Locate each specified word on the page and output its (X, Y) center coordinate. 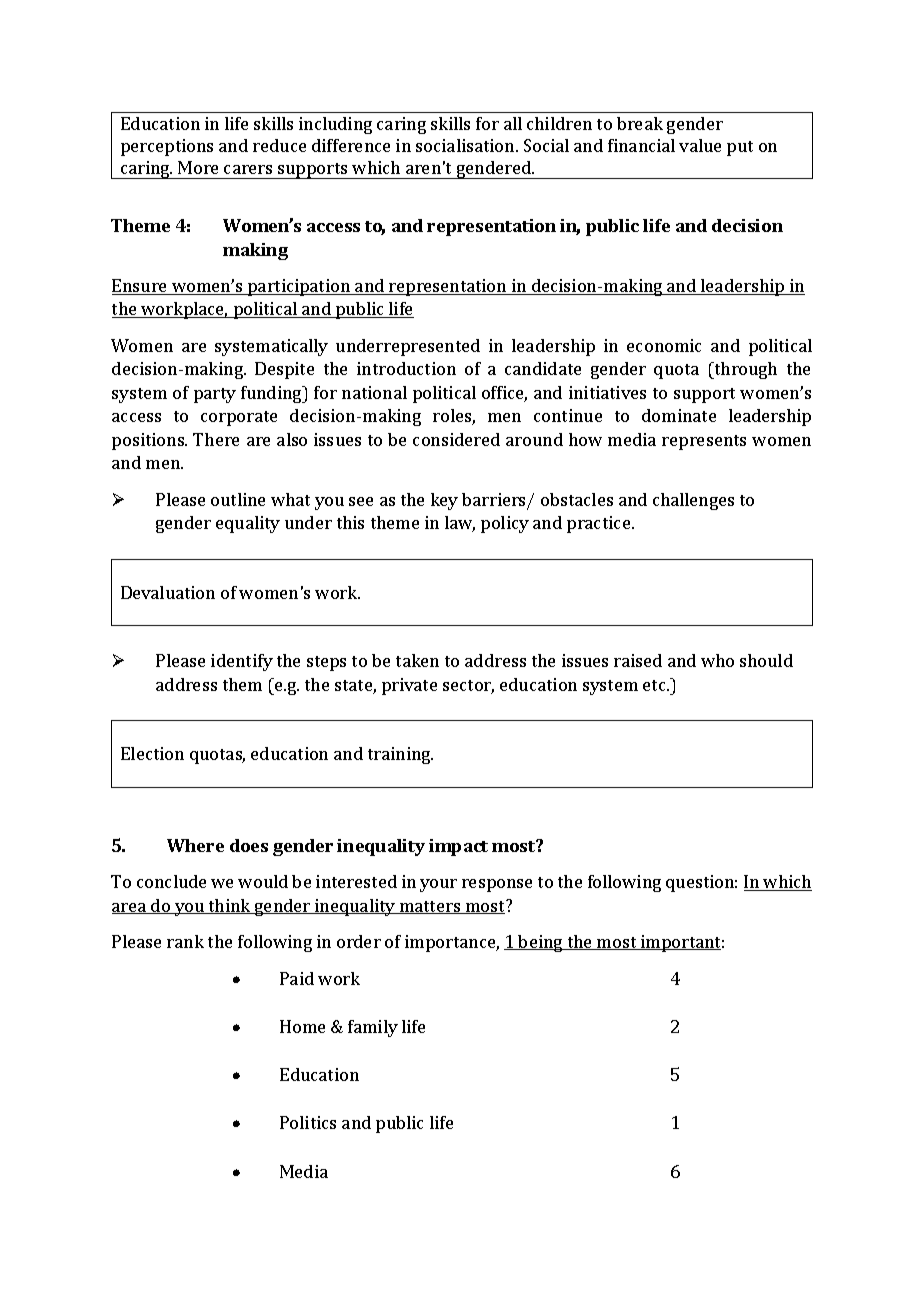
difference (351, 145)
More (198, 167)
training (400, 755)
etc (655, 685)
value (700, 145)
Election (152, 753)
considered (456, 439)
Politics (308, 1122)
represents (704, 442)
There (216, 439)
